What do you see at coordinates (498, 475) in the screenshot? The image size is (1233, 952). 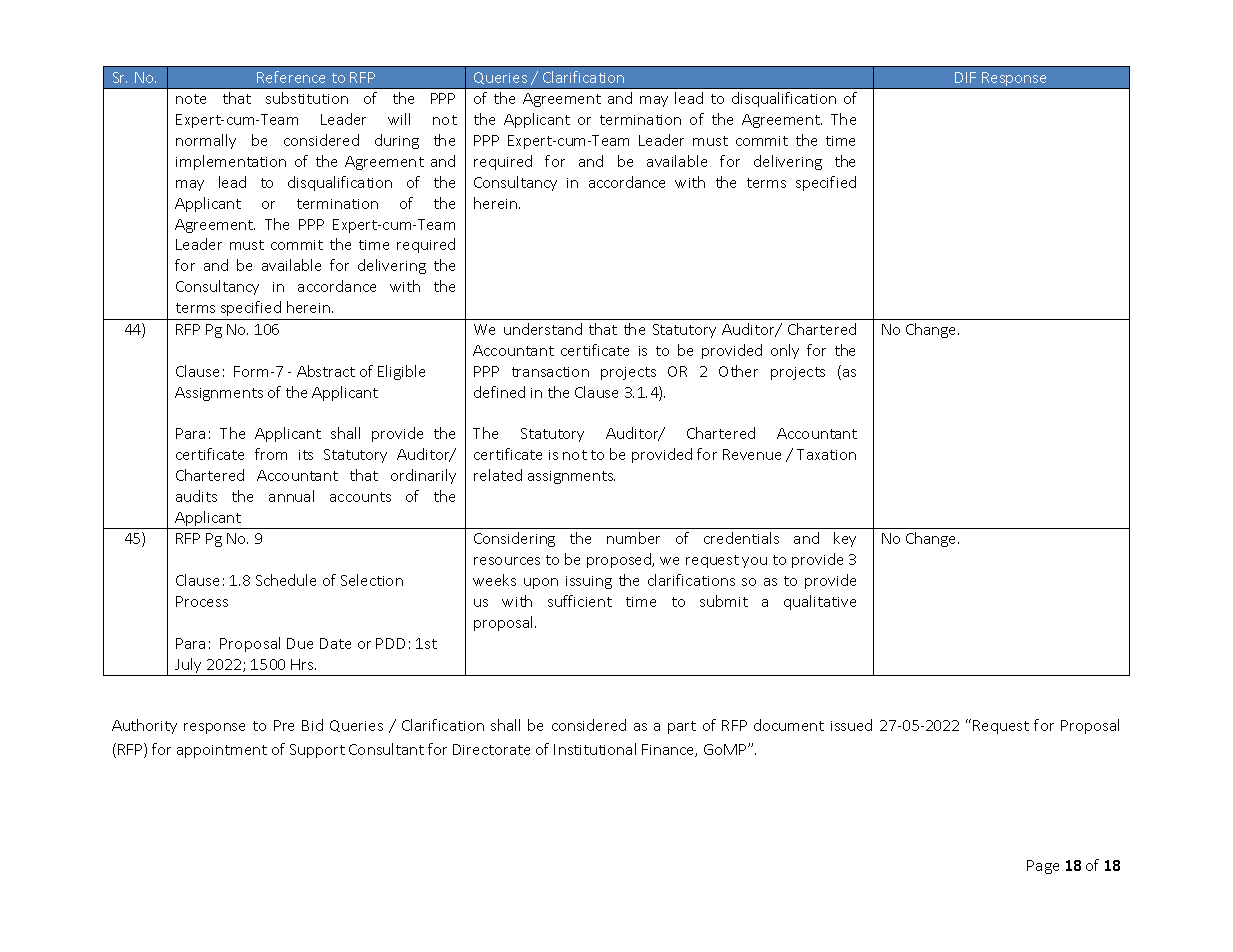 I see `related` at bounding box center [498, 475].
